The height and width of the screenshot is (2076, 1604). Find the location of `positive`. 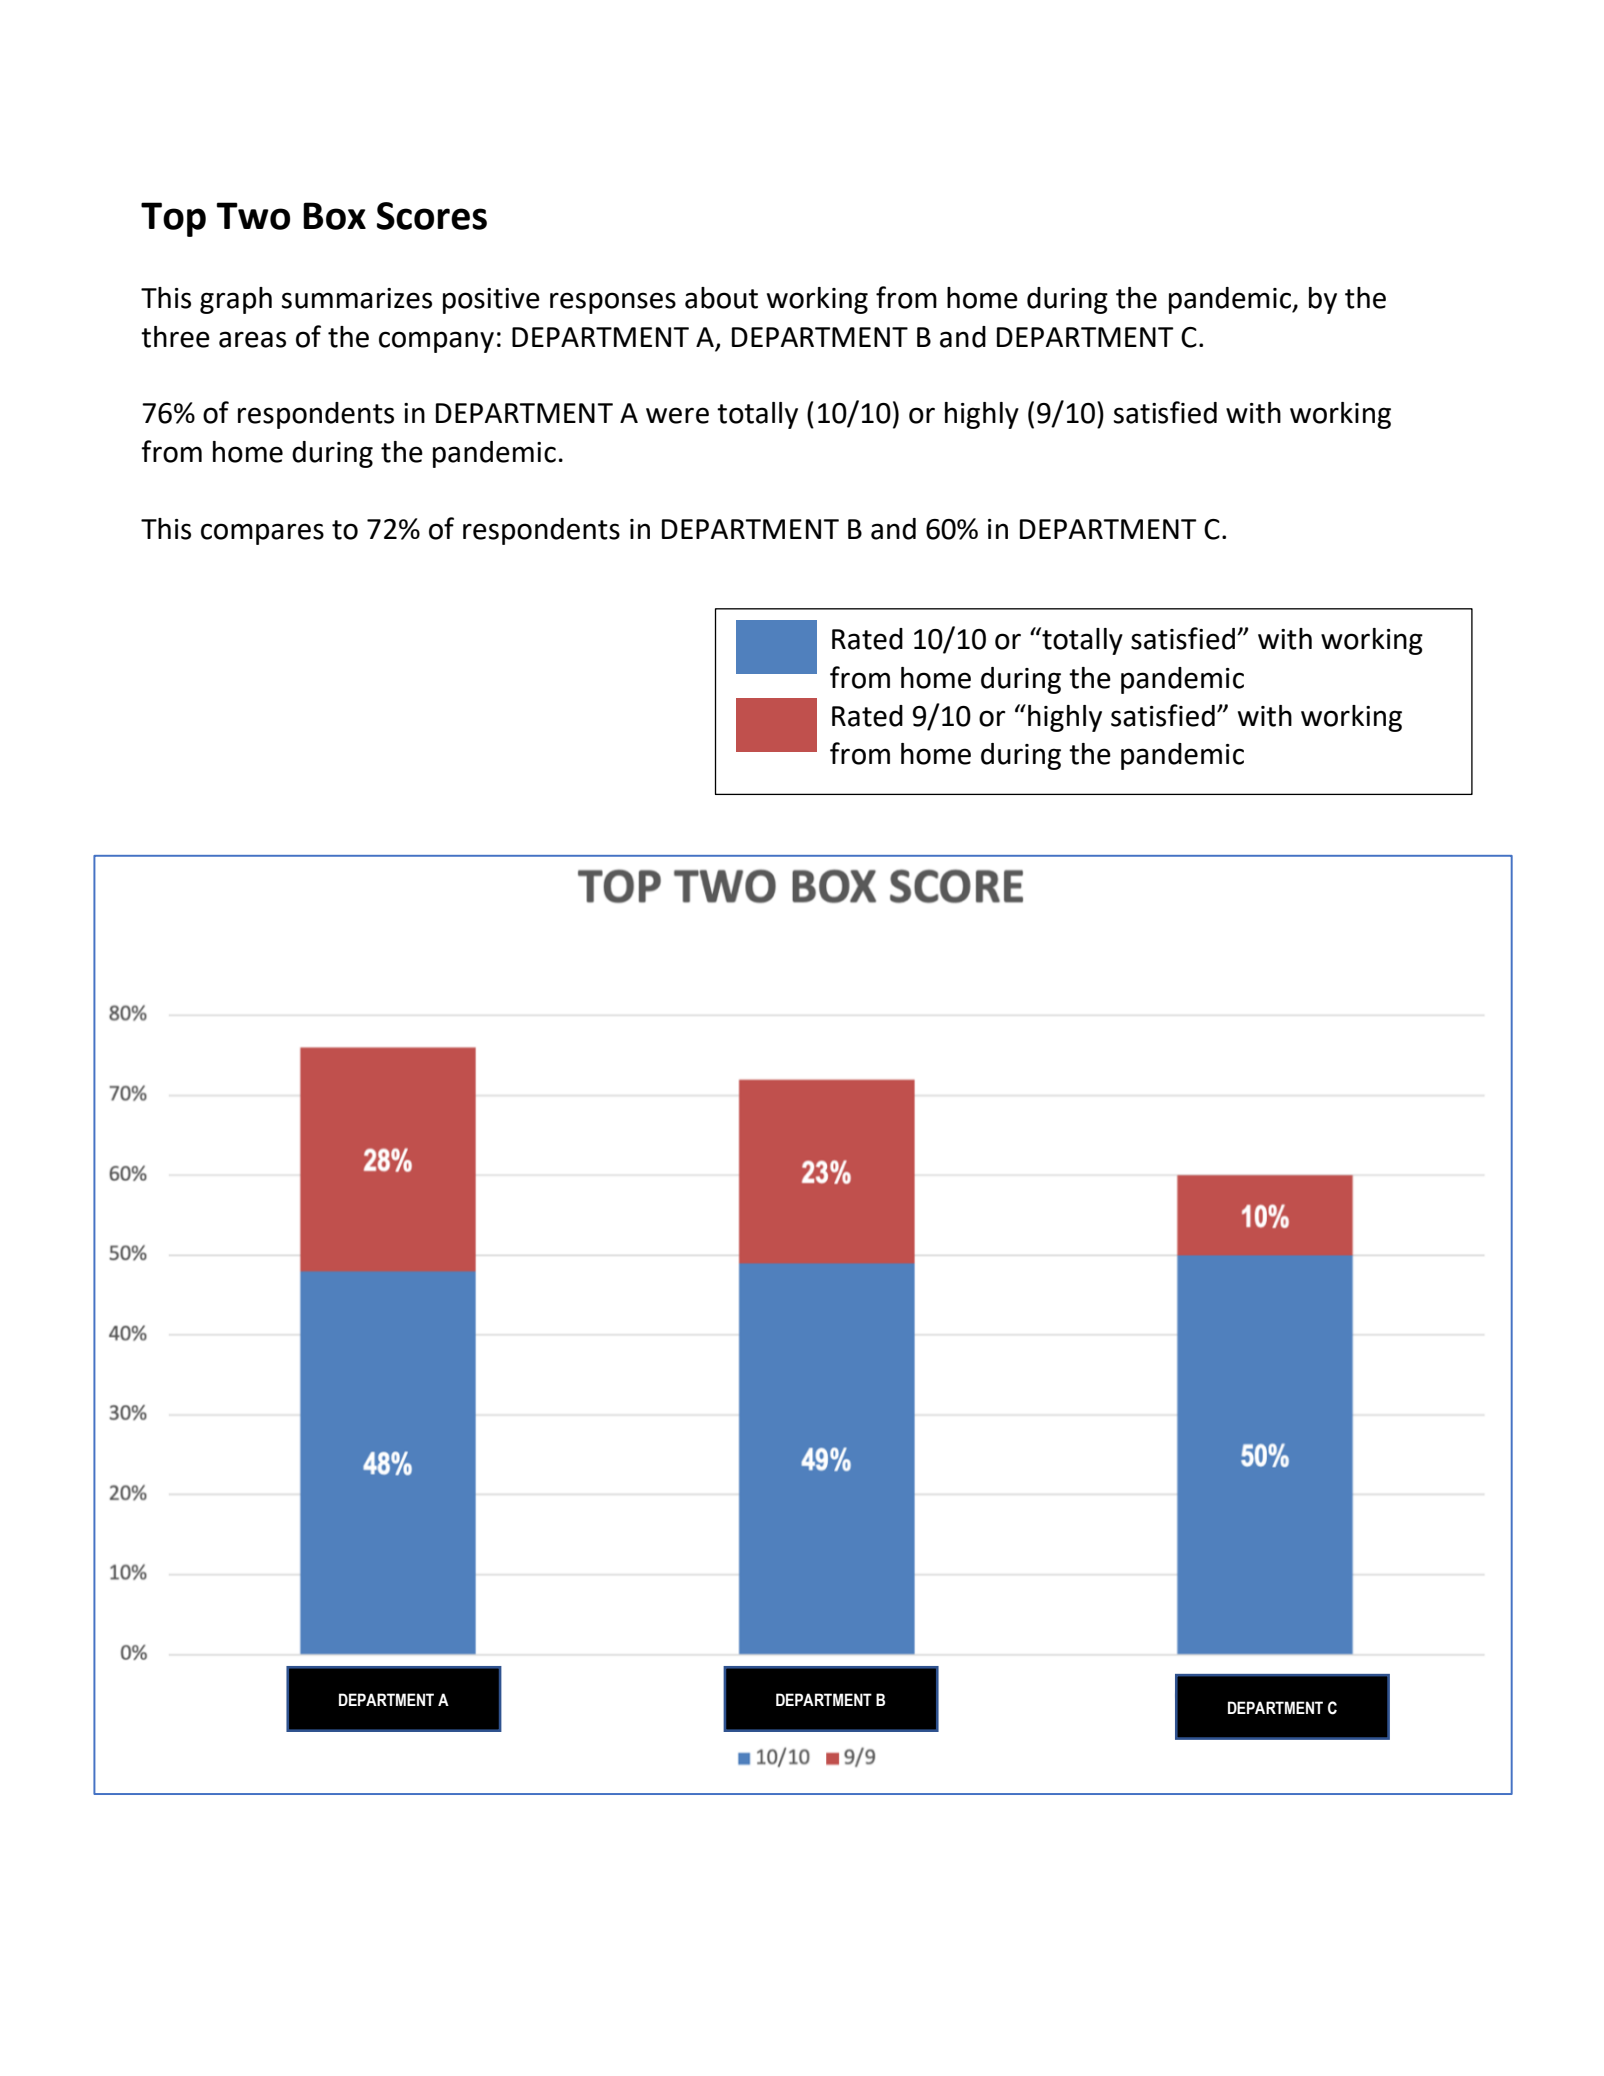

positive is located at coordinates (491, 301).
